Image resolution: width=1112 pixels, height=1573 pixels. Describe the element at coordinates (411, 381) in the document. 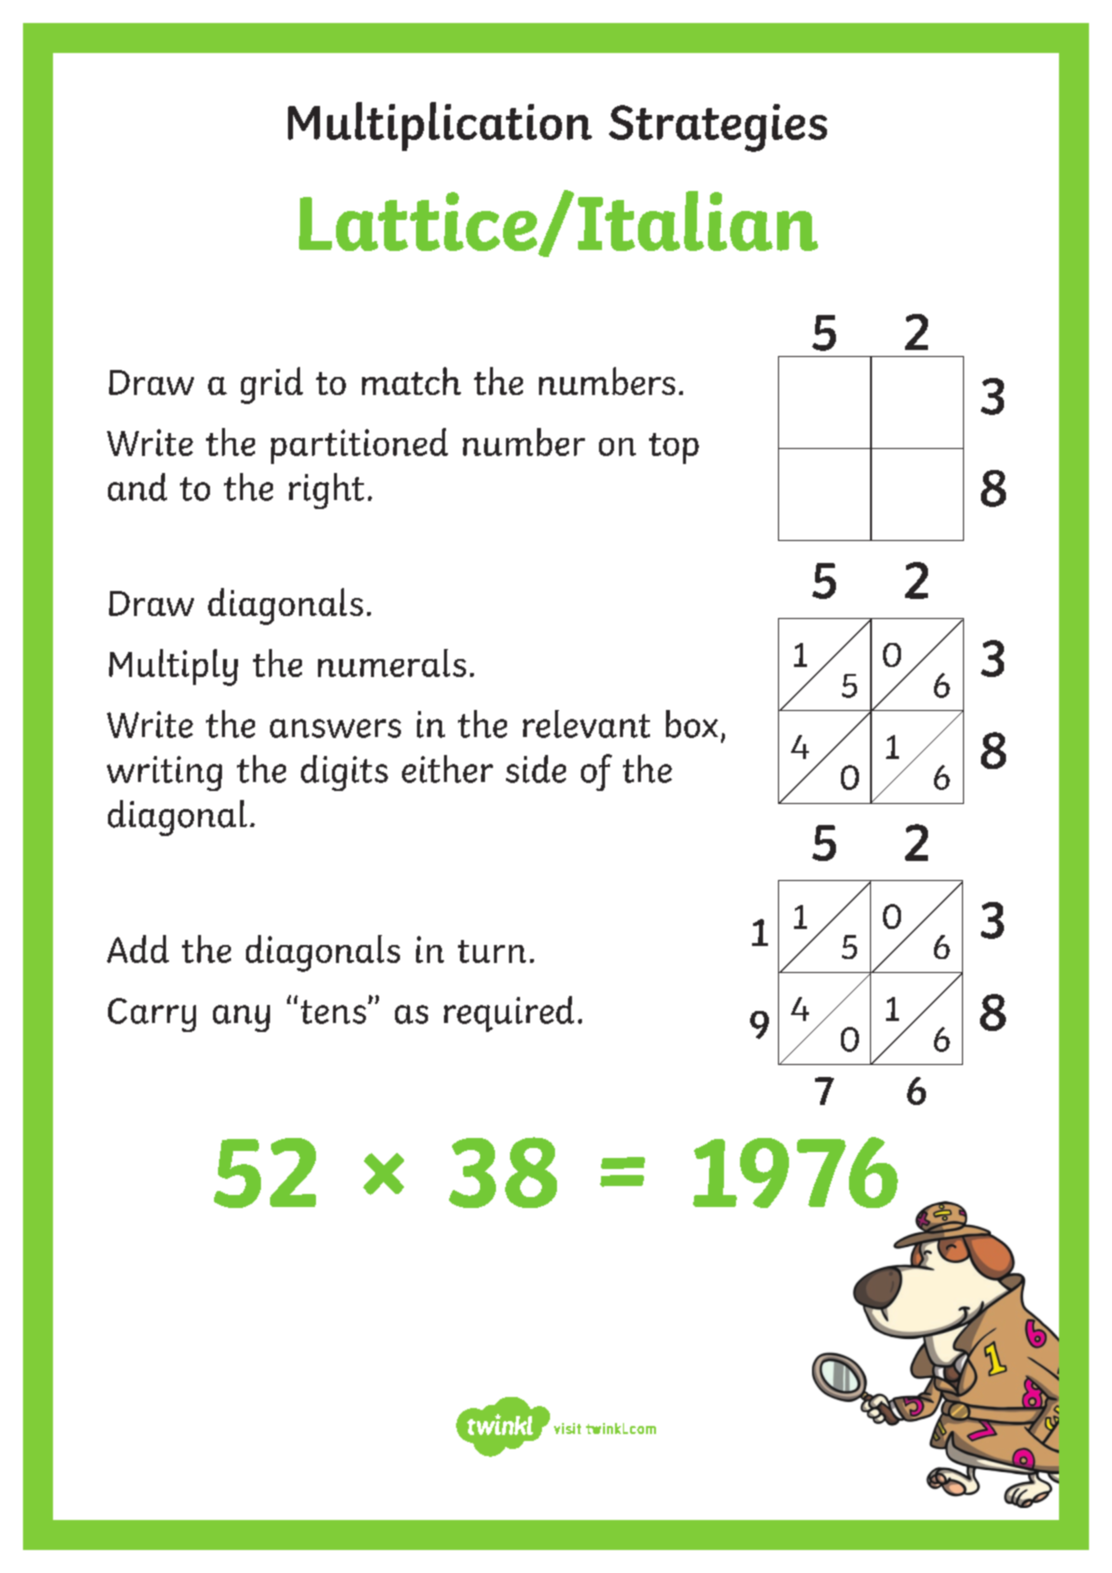

I see `match` at that location.
